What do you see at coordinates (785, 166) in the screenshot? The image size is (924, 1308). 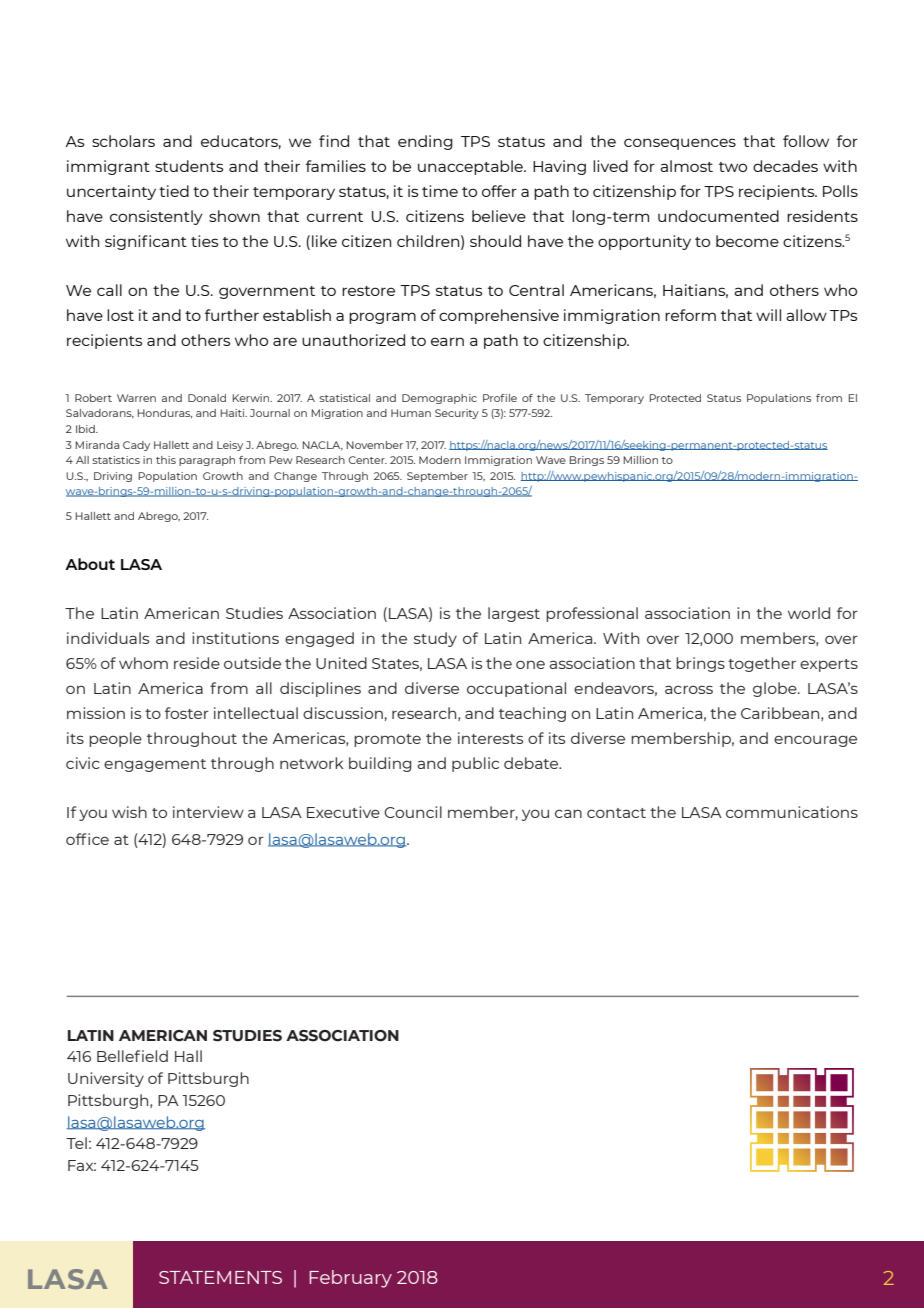 I see `decades` at bounding box center [785, 166].
